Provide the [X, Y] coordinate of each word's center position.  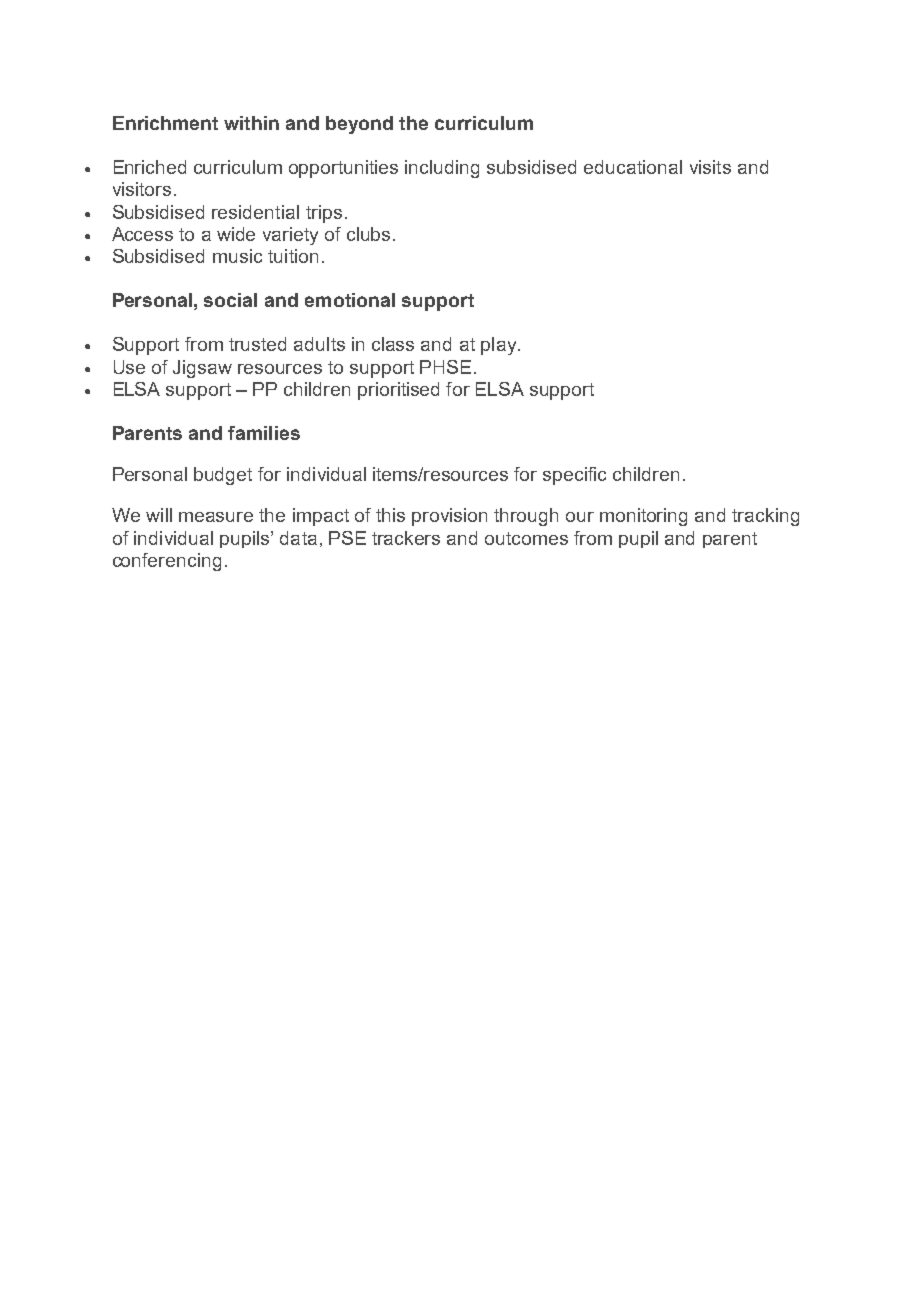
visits [710, 167]
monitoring [643, 517]
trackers [406, 538]
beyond [359, 125]
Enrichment [165, 123]
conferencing [167, 562]
